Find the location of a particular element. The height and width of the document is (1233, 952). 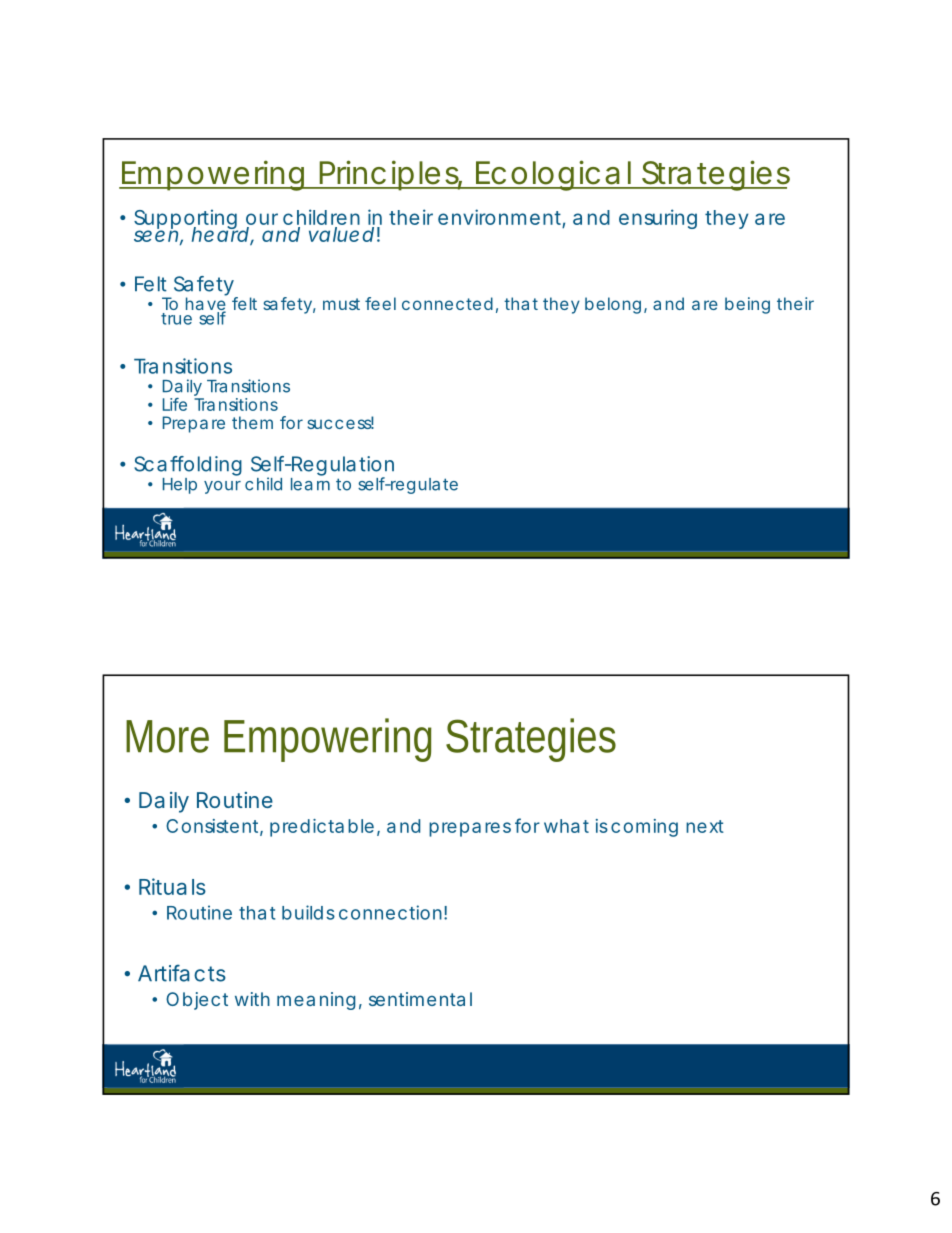

More is located at coordinates (167, 736).
